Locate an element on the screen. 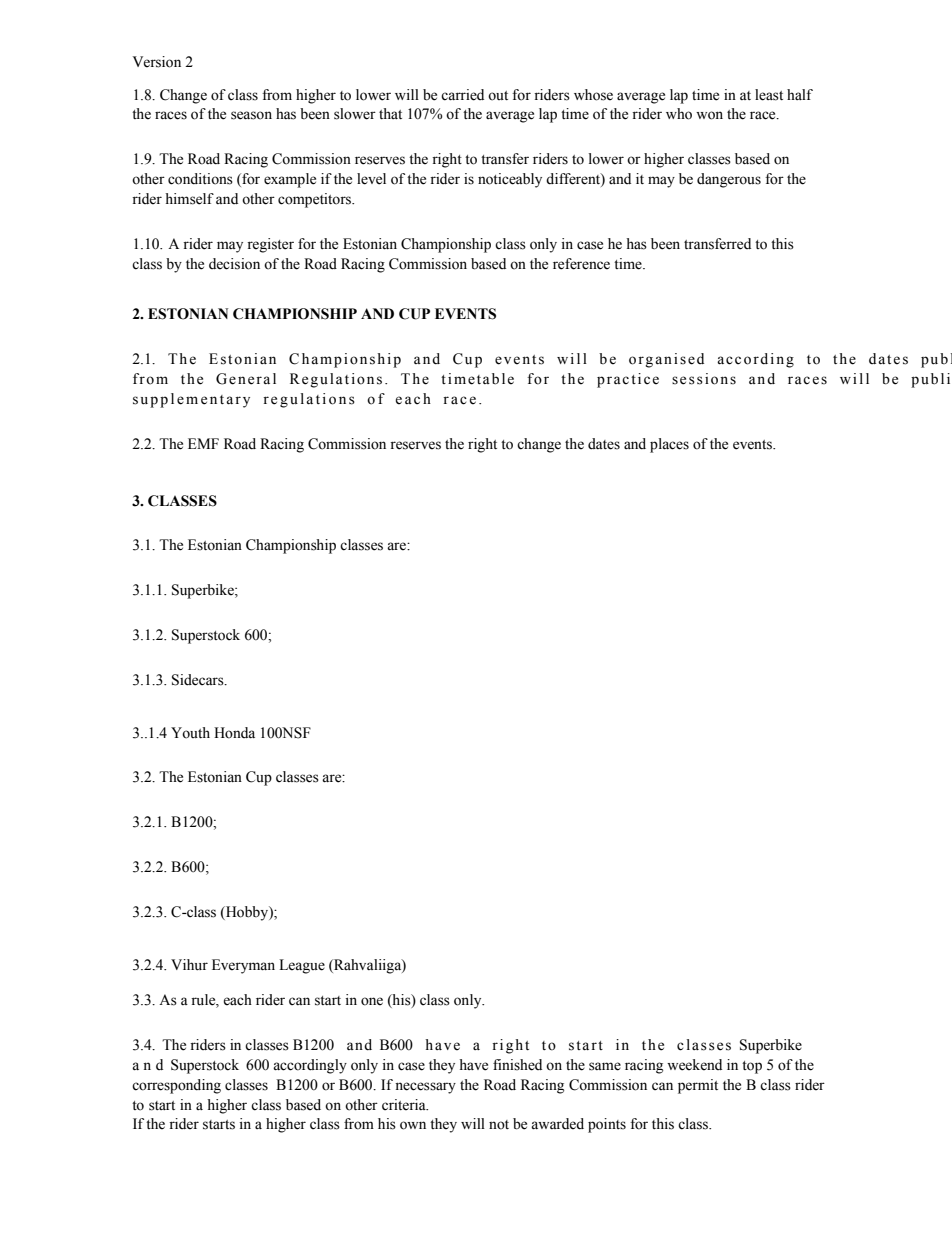 This screenshot has height=1233, width=952. permit is located at coordinates (698, 1086).
